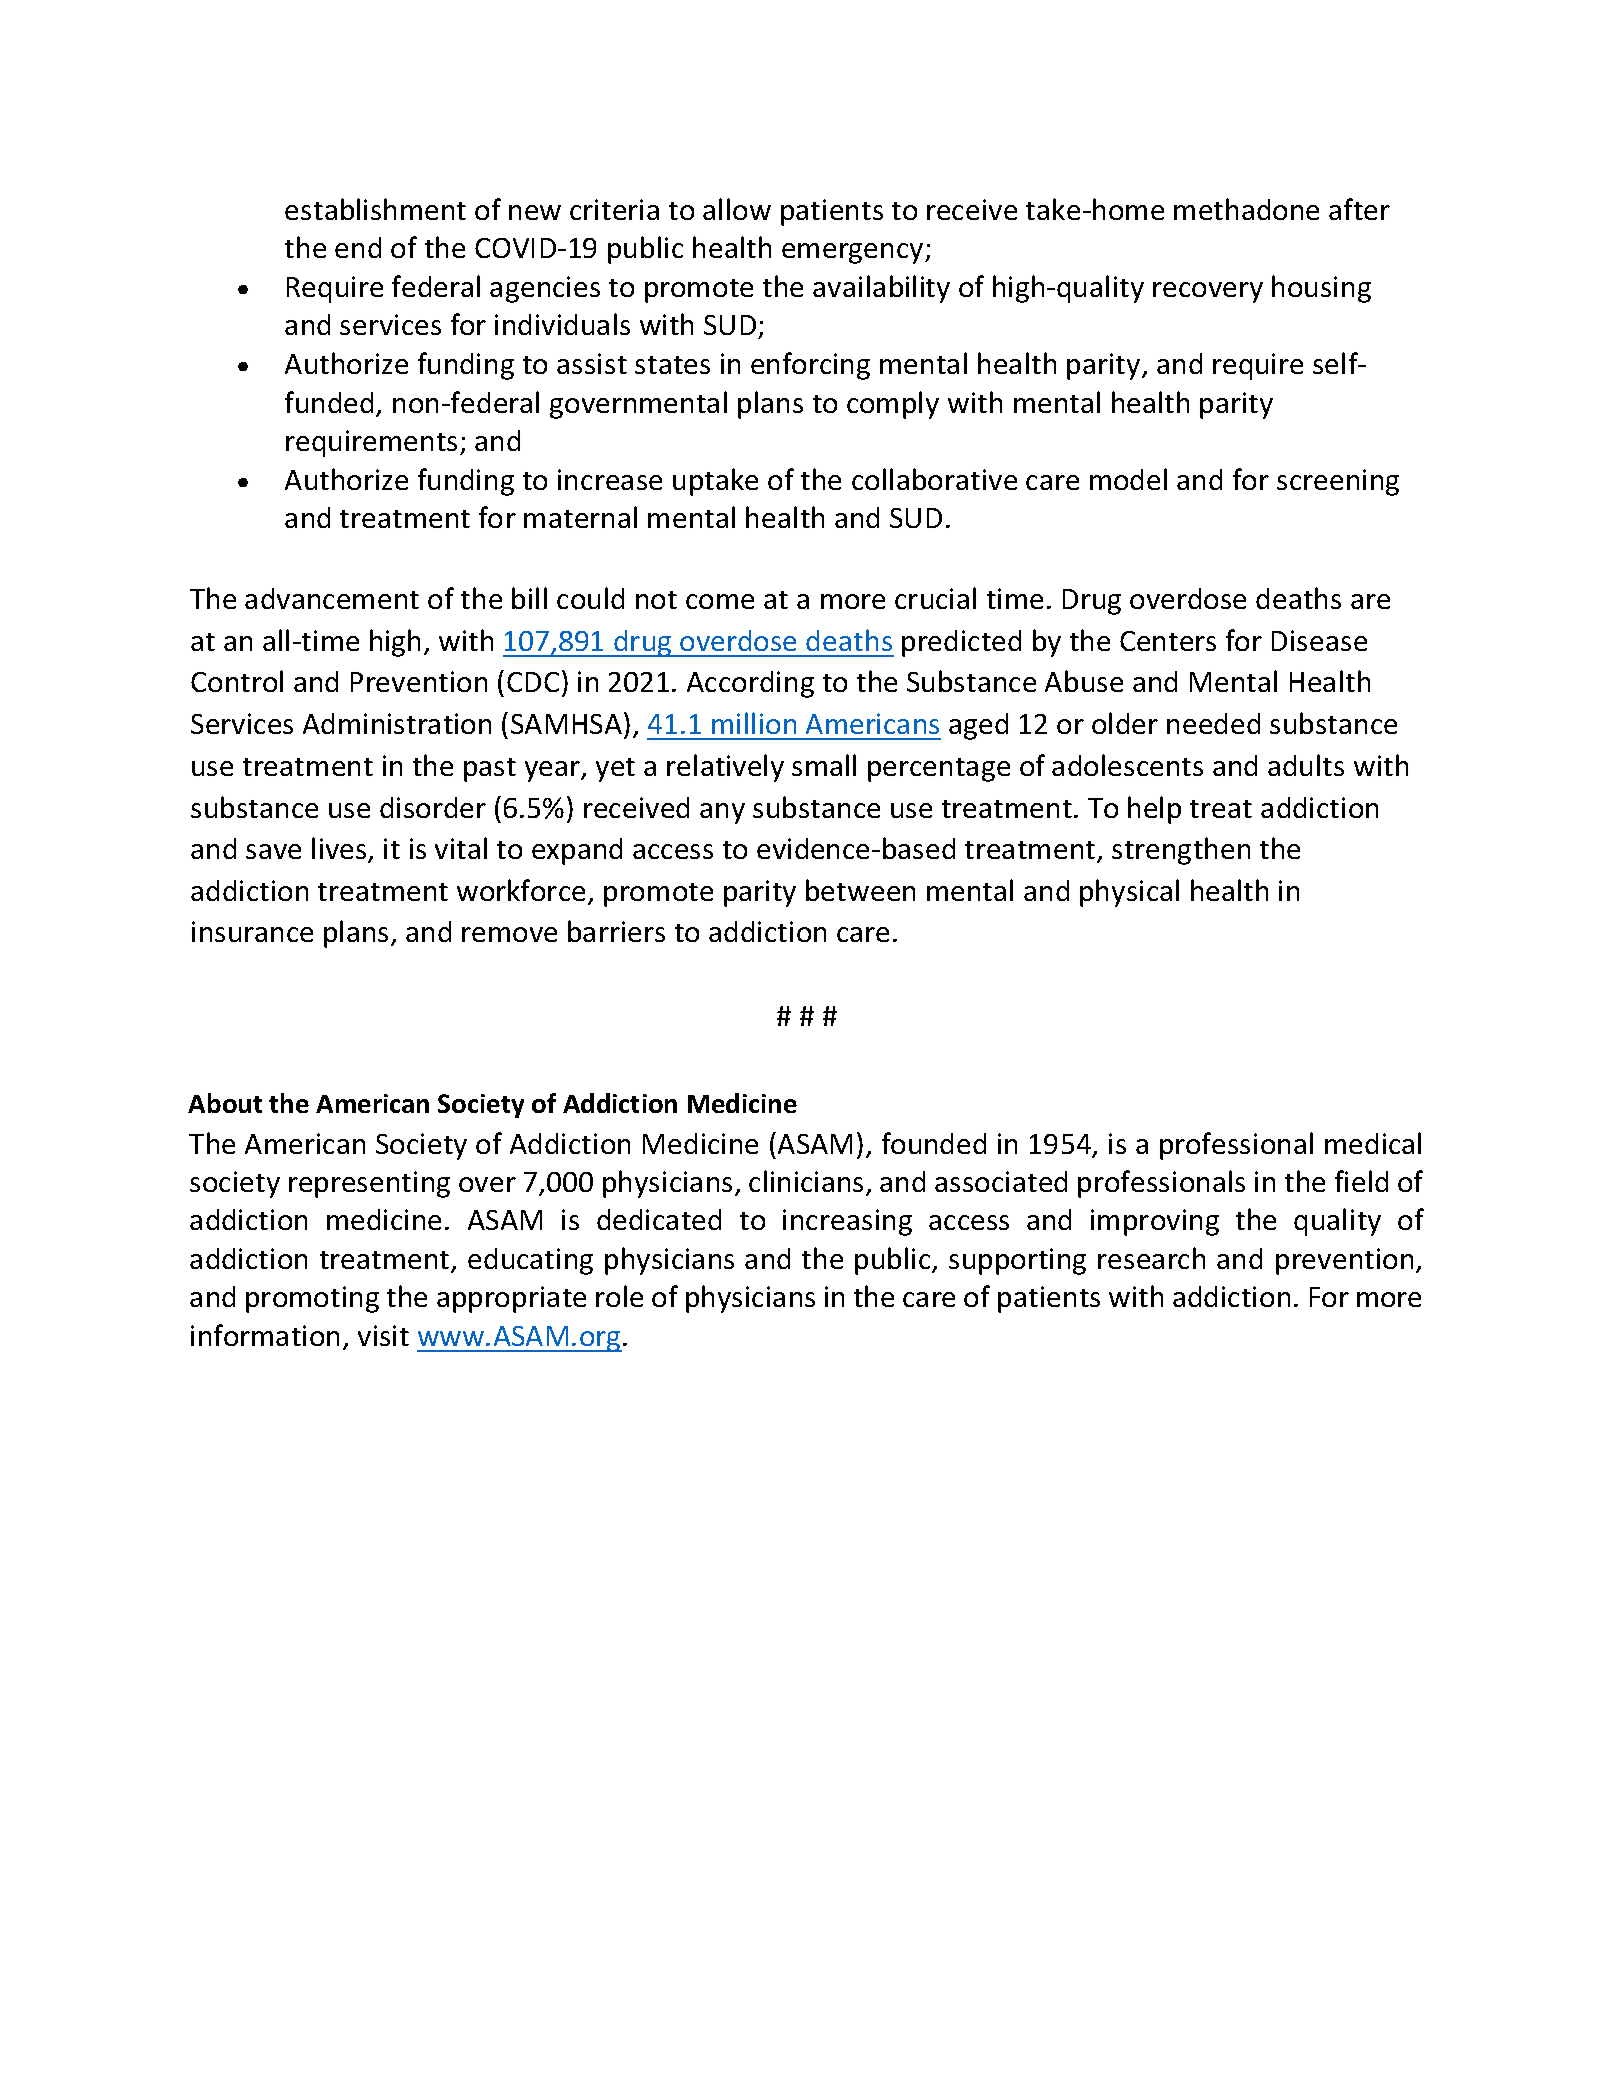 This screenshot has height=2088, width=1614. I want to click on adults, so click(1306, 765).
